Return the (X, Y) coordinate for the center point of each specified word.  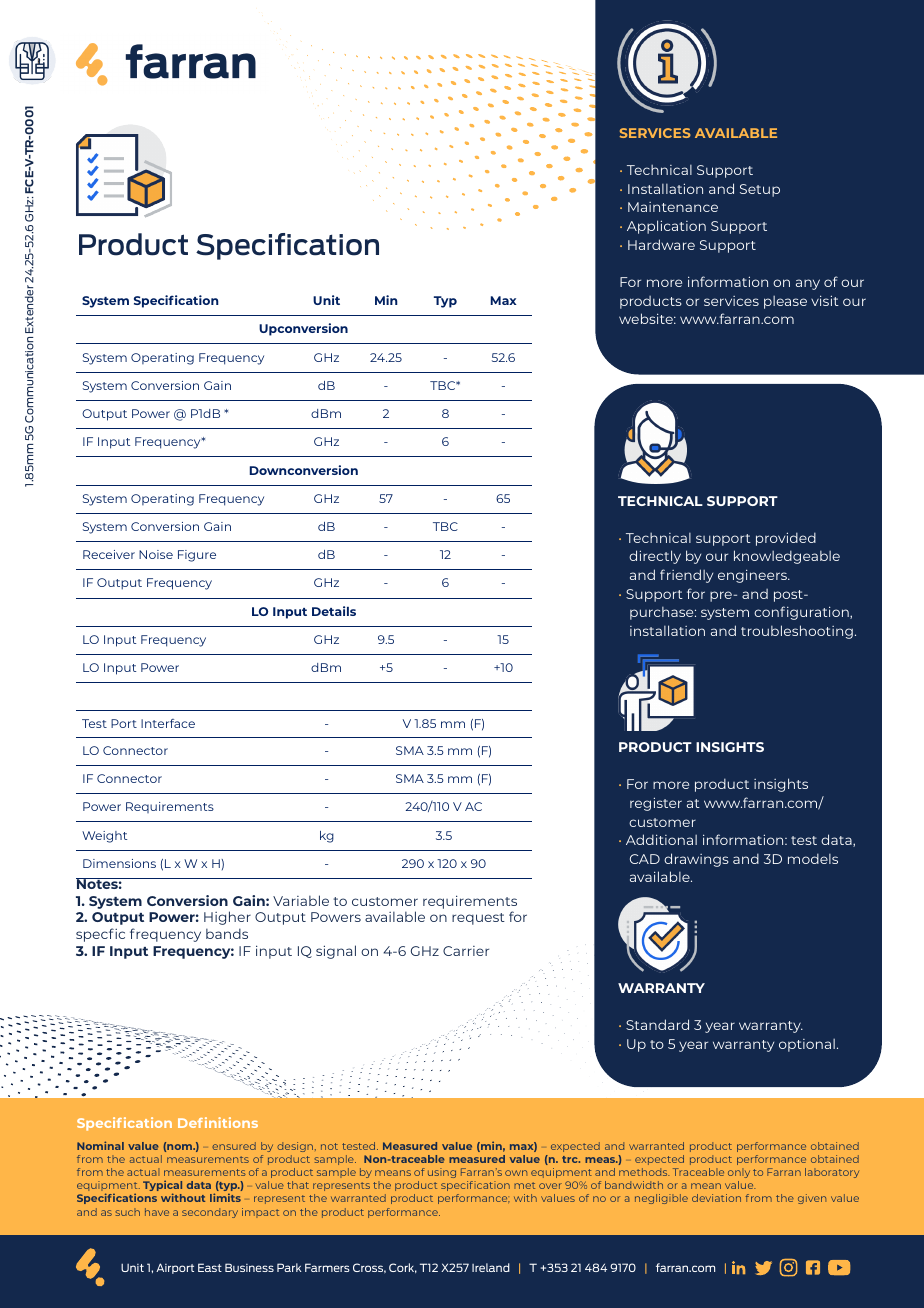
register (656, 804)
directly (655, 557)
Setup (760, 190)
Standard (657, 1024)
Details (334, 611)
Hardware (661, 244)
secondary (210, 1213)
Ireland (491, 1267)
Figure (197, 556)
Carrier (466, 951)
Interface (168, 723)
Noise (156, 554)
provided (786, 539)
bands (227, 933)
